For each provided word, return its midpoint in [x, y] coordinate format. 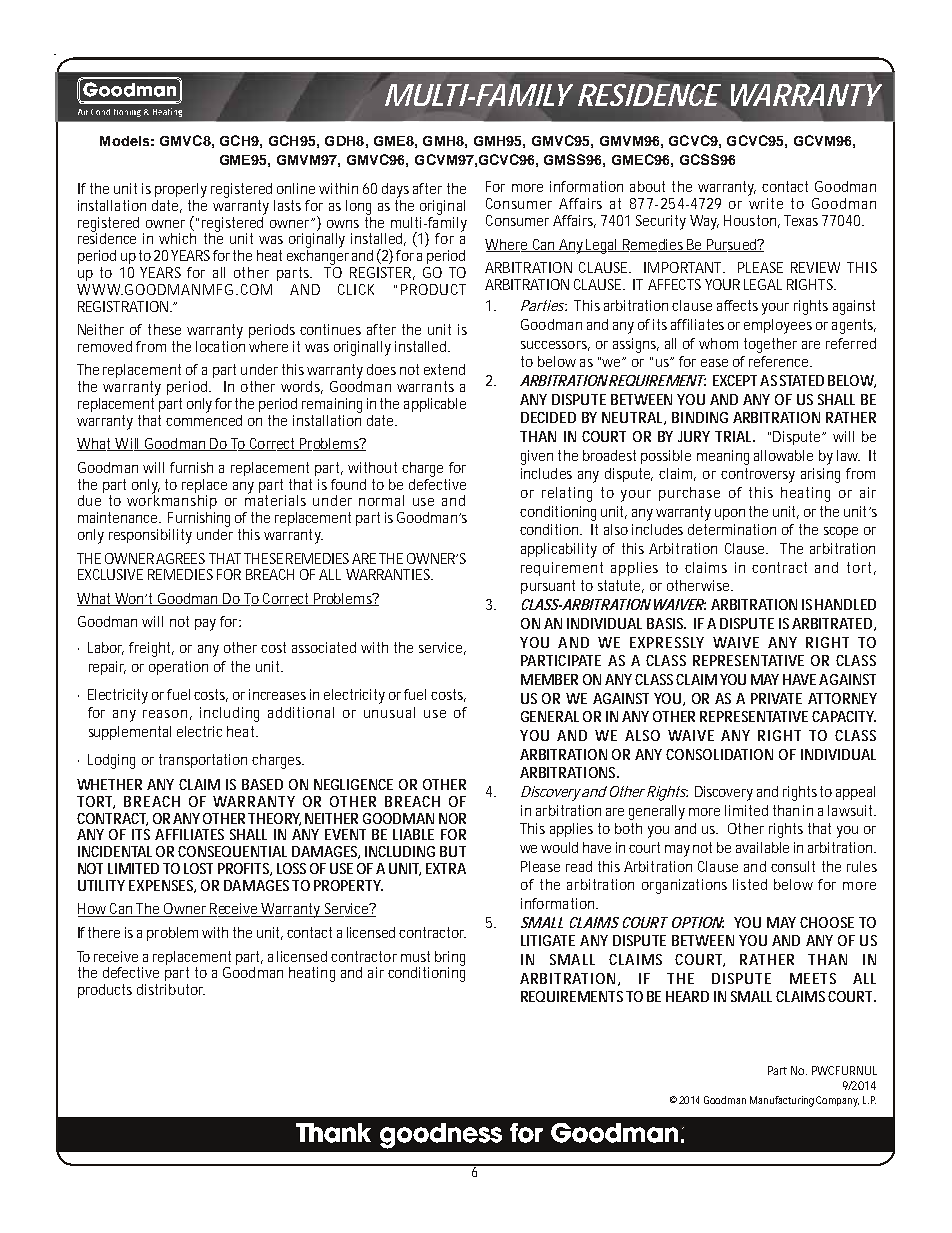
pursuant [548, 587]
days [395, 190]
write [766, 203]
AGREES [180, 558]
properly [181, 190]
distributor [171, 989]
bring [450, 959]
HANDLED [845, 604]
